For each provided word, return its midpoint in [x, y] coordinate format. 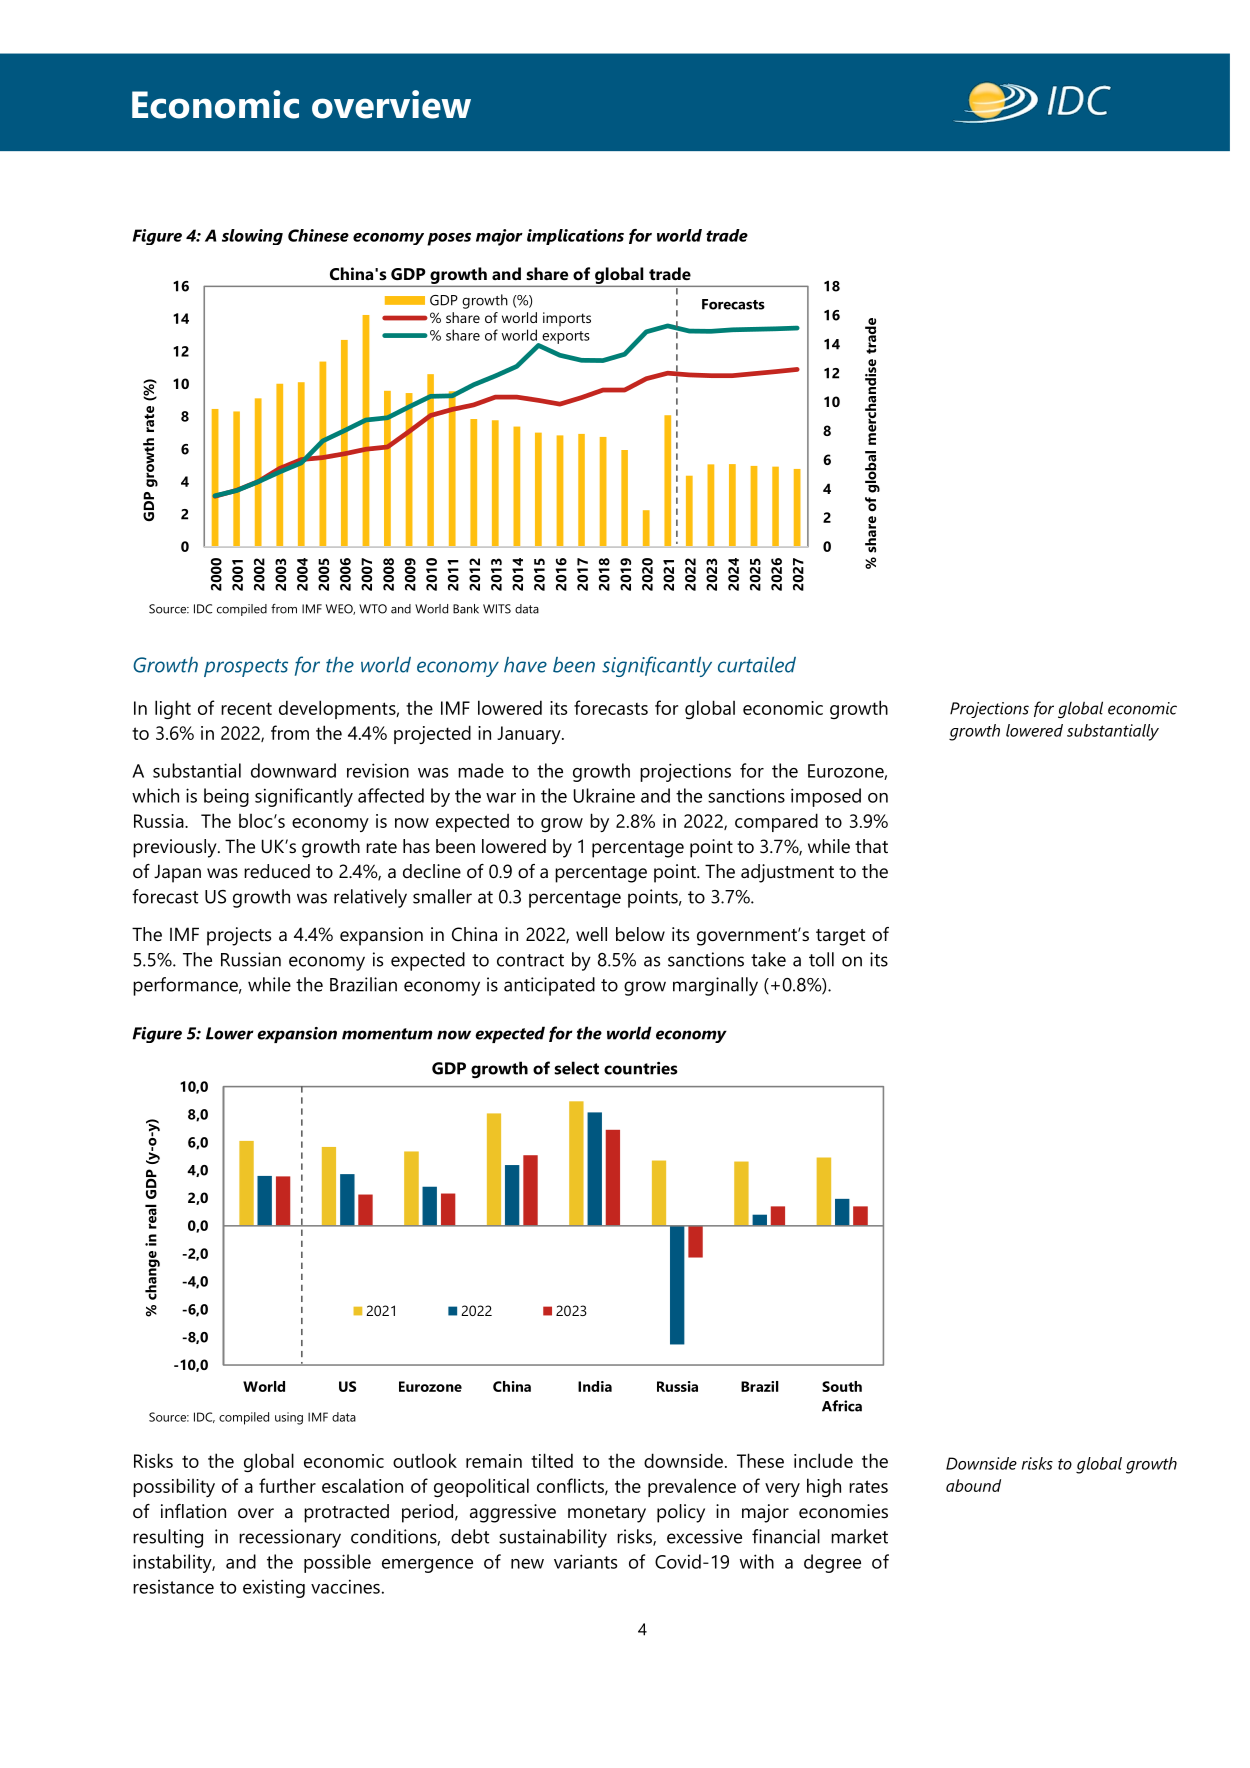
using [289, 1418]
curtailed [757, 665]
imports [567, 319]
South [842, 1386]
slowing [252, 237]
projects [239, 936]
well [591, 934]
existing [274, 1589]
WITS [497, 609]
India [595, 1386]
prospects [246, 668]
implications [575, 237]
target [840, 937]
